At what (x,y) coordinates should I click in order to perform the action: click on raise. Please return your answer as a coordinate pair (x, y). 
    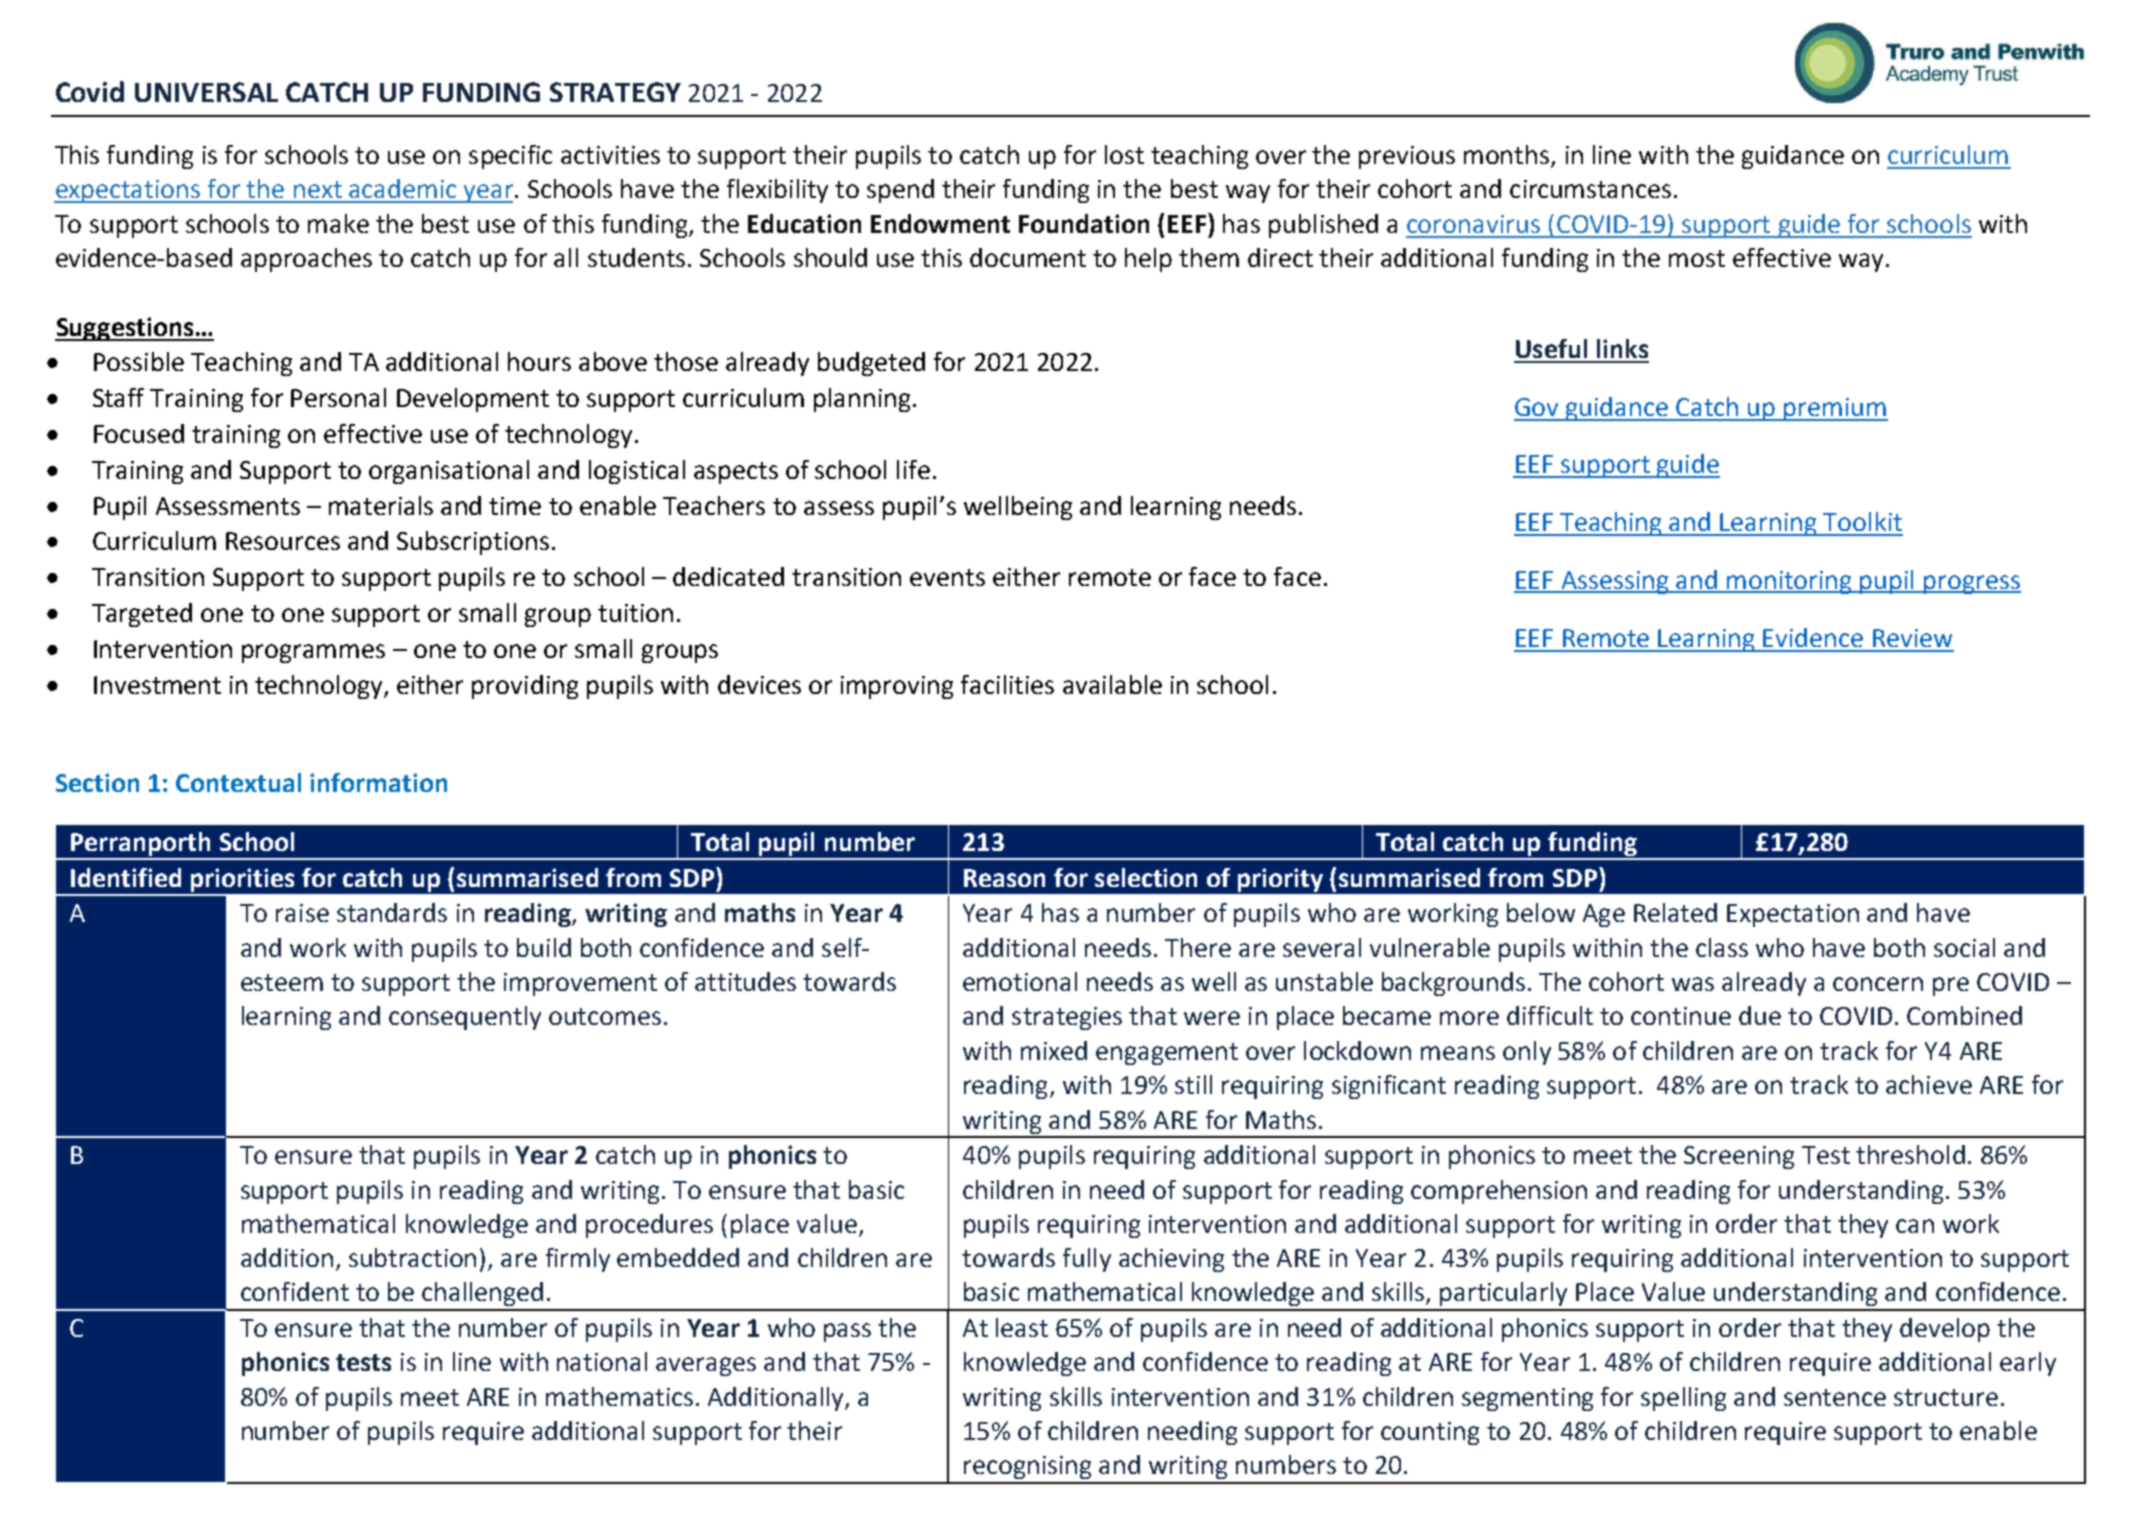
    Looking at the image, I should click on (302, 913).
